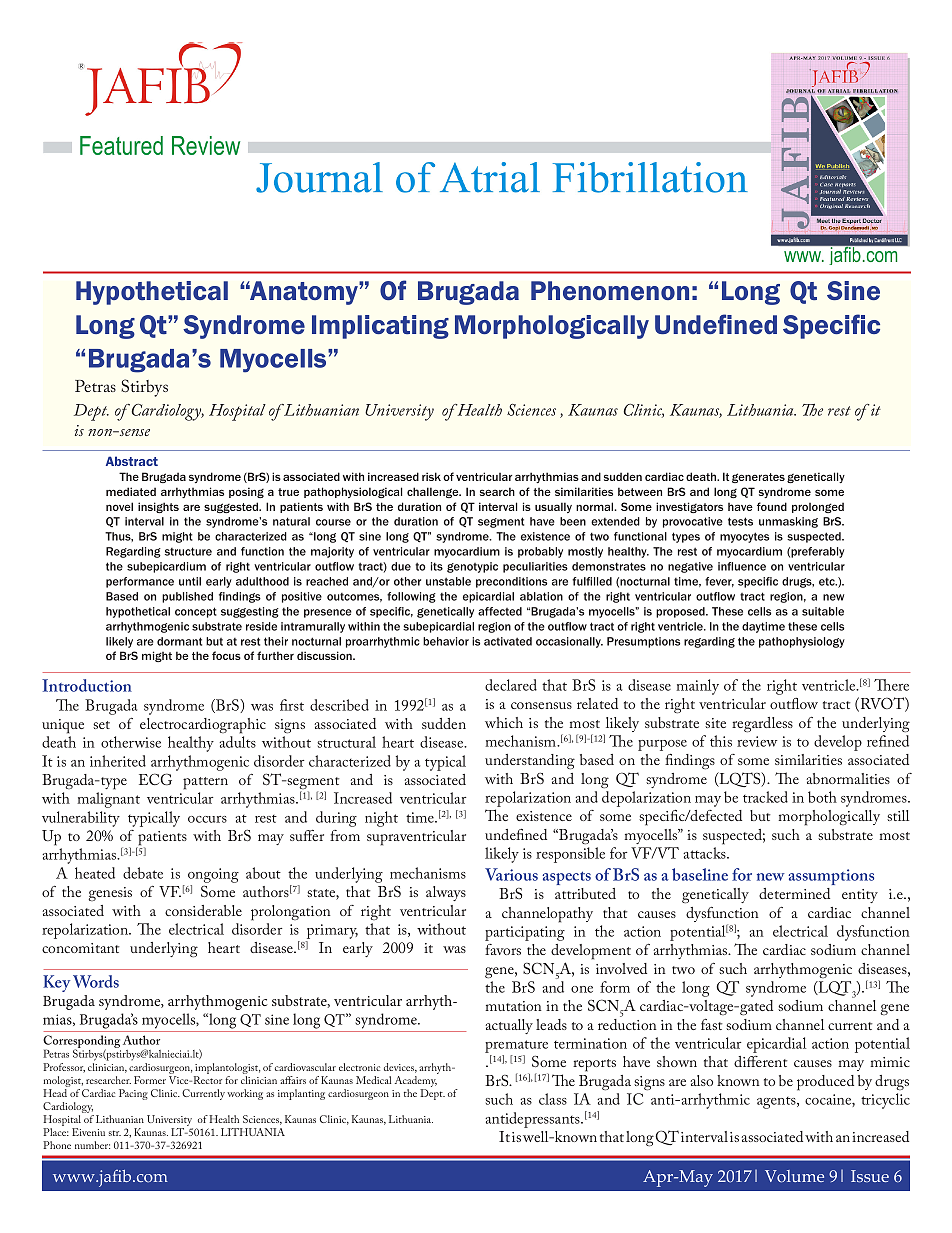  I want to click on published, so click(187, 597).
